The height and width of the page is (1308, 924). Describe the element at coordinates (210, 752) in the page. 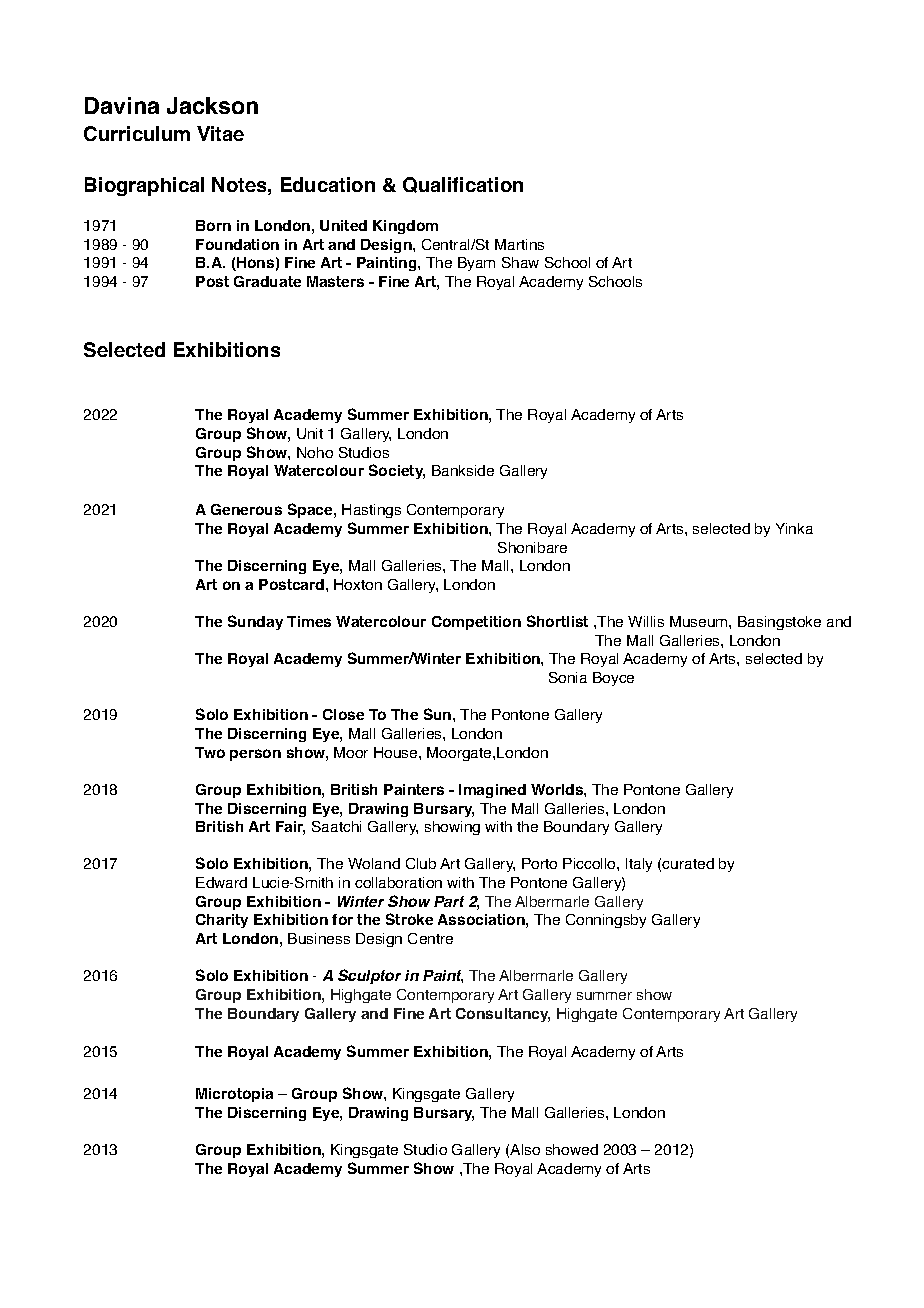

I see `Two` at that location.
